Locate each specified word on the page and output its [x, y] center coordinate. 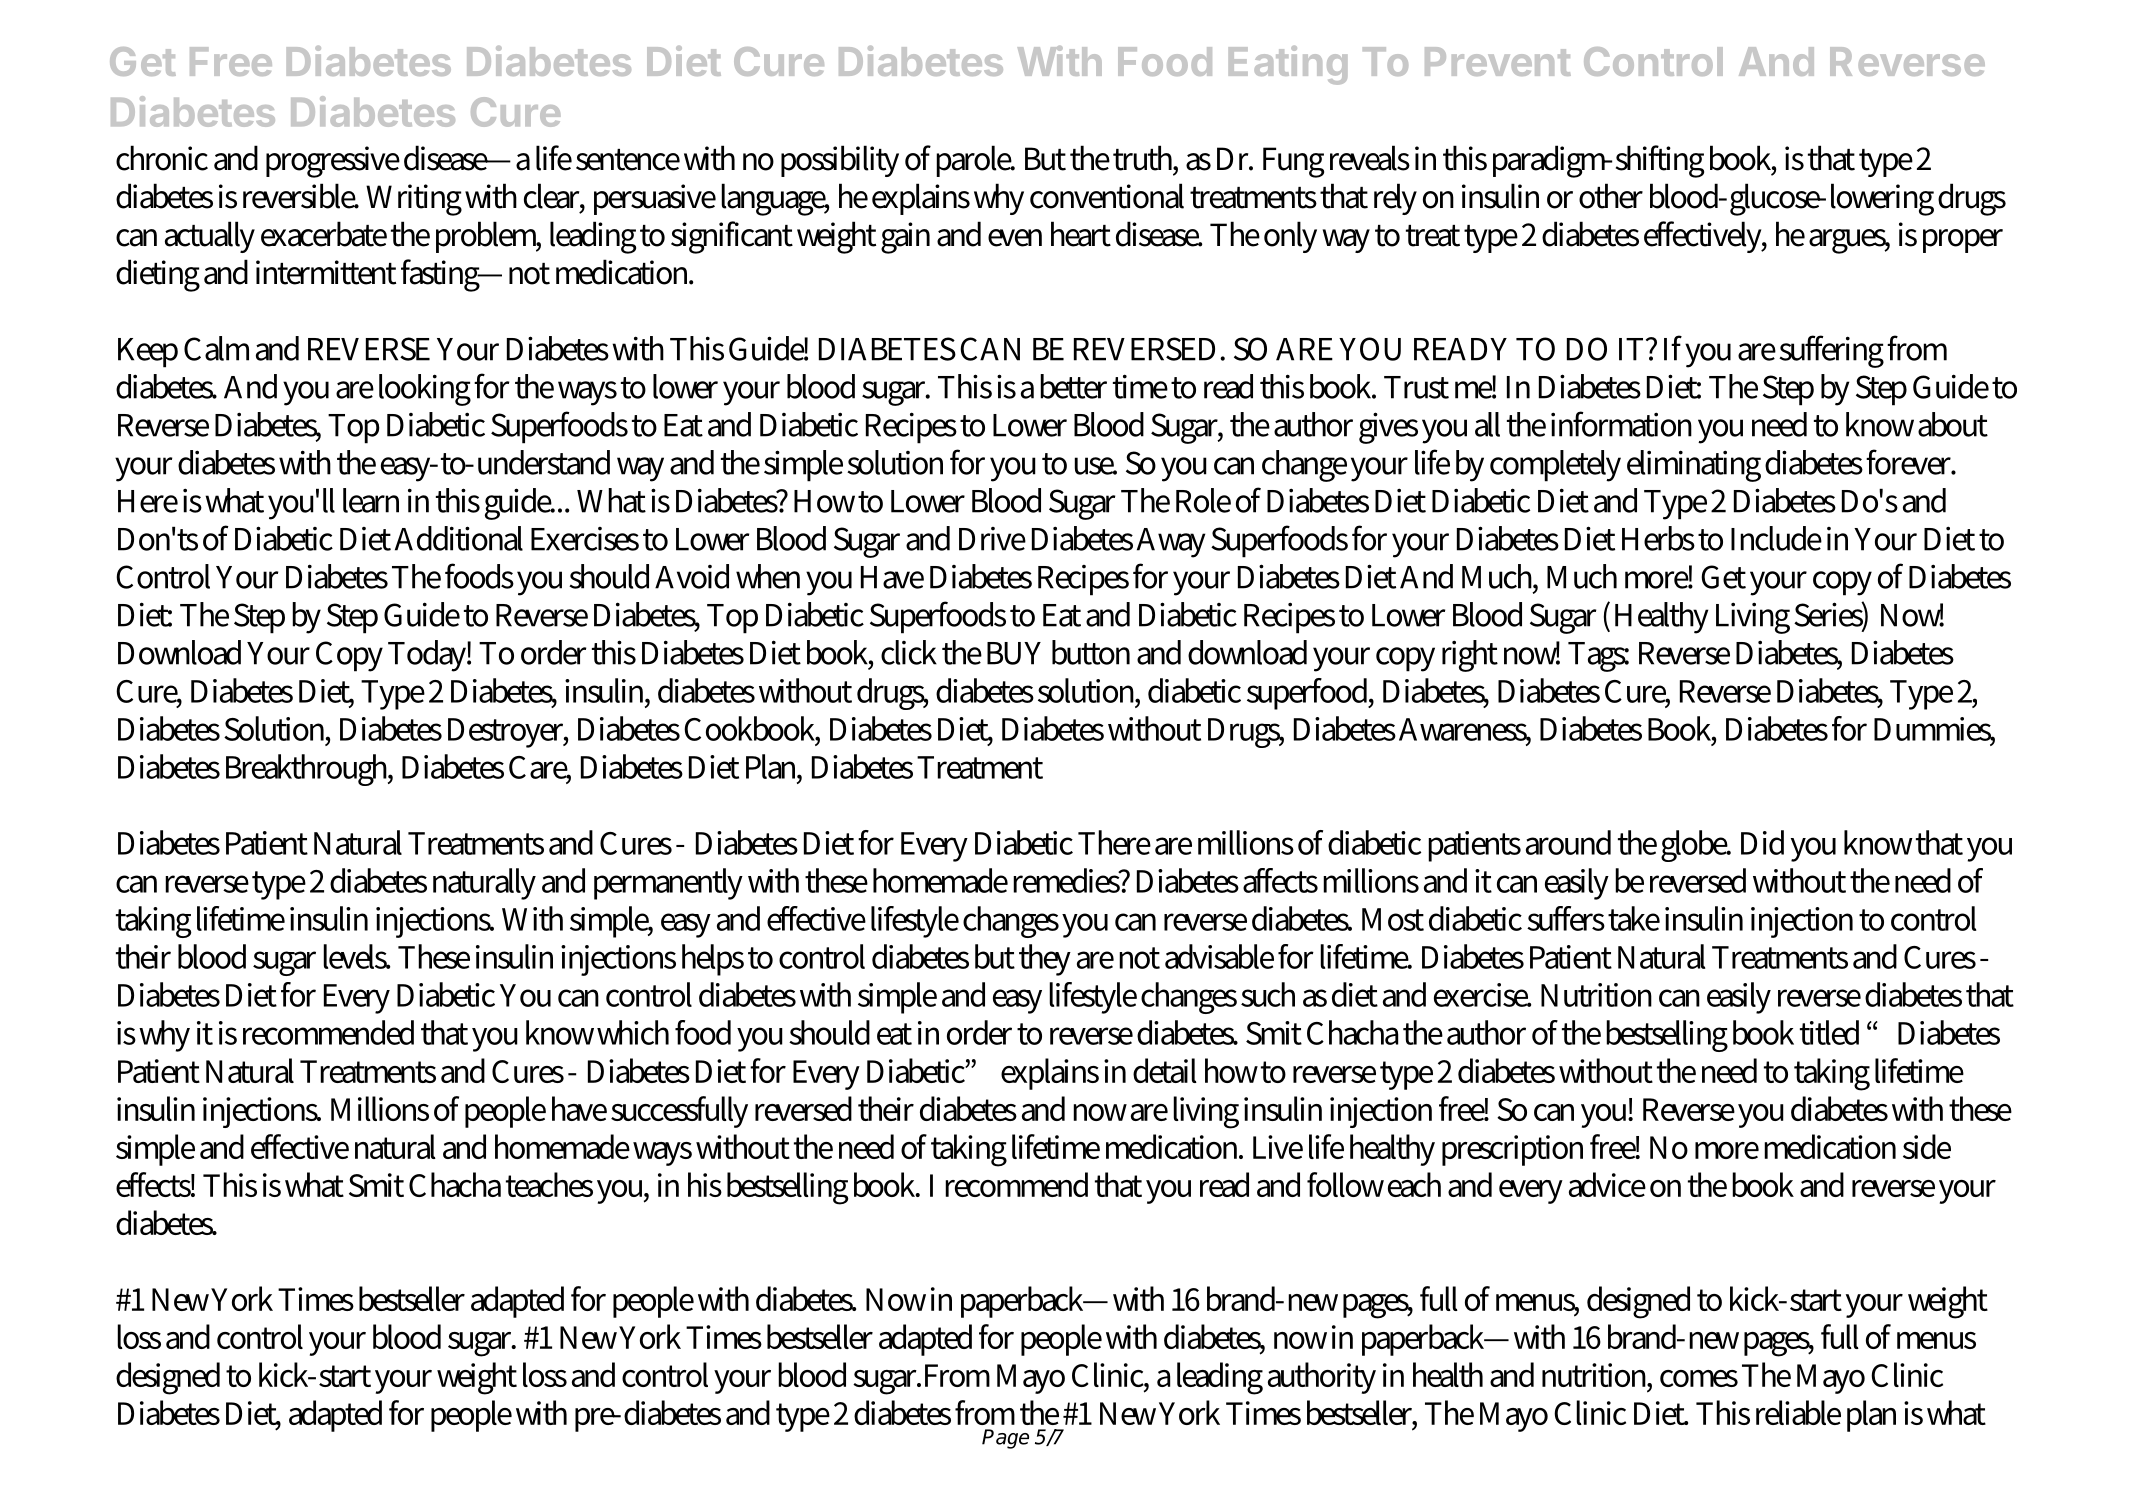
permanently [668, 884]
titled [1829, 1032]
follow [1345, 1184]
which [633, 1032]
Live [1278, 1147]
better [1073, 386]
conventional [1107, 196]
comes [1699, 1378]
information [1621, 424]
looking [425, 390]
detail [1165, 1070]
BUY [1014, 653]
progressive [333, 162]
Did [1762, 842]
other [1611, 196]
